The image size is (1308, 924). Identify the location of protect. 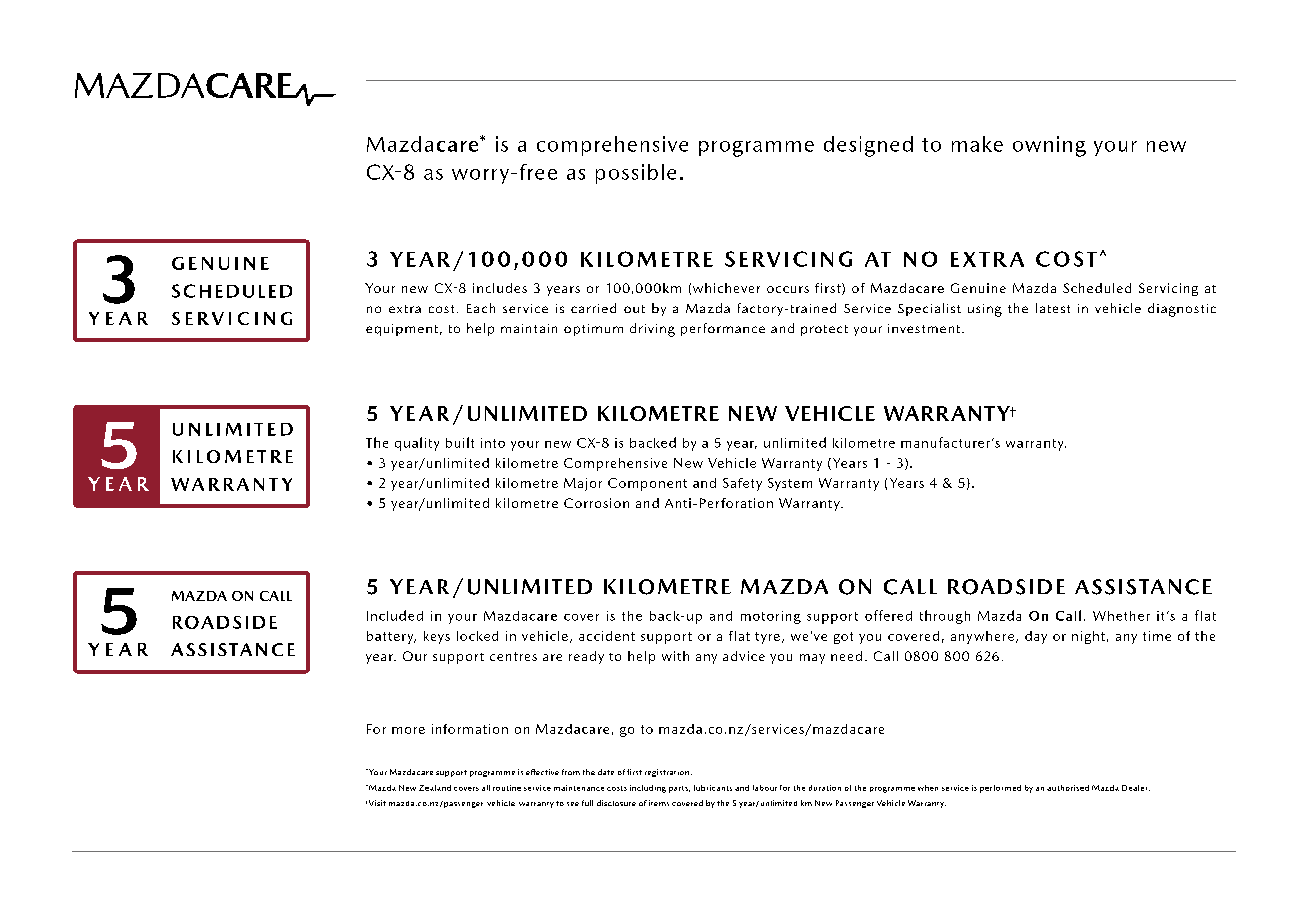
(824, 330).
